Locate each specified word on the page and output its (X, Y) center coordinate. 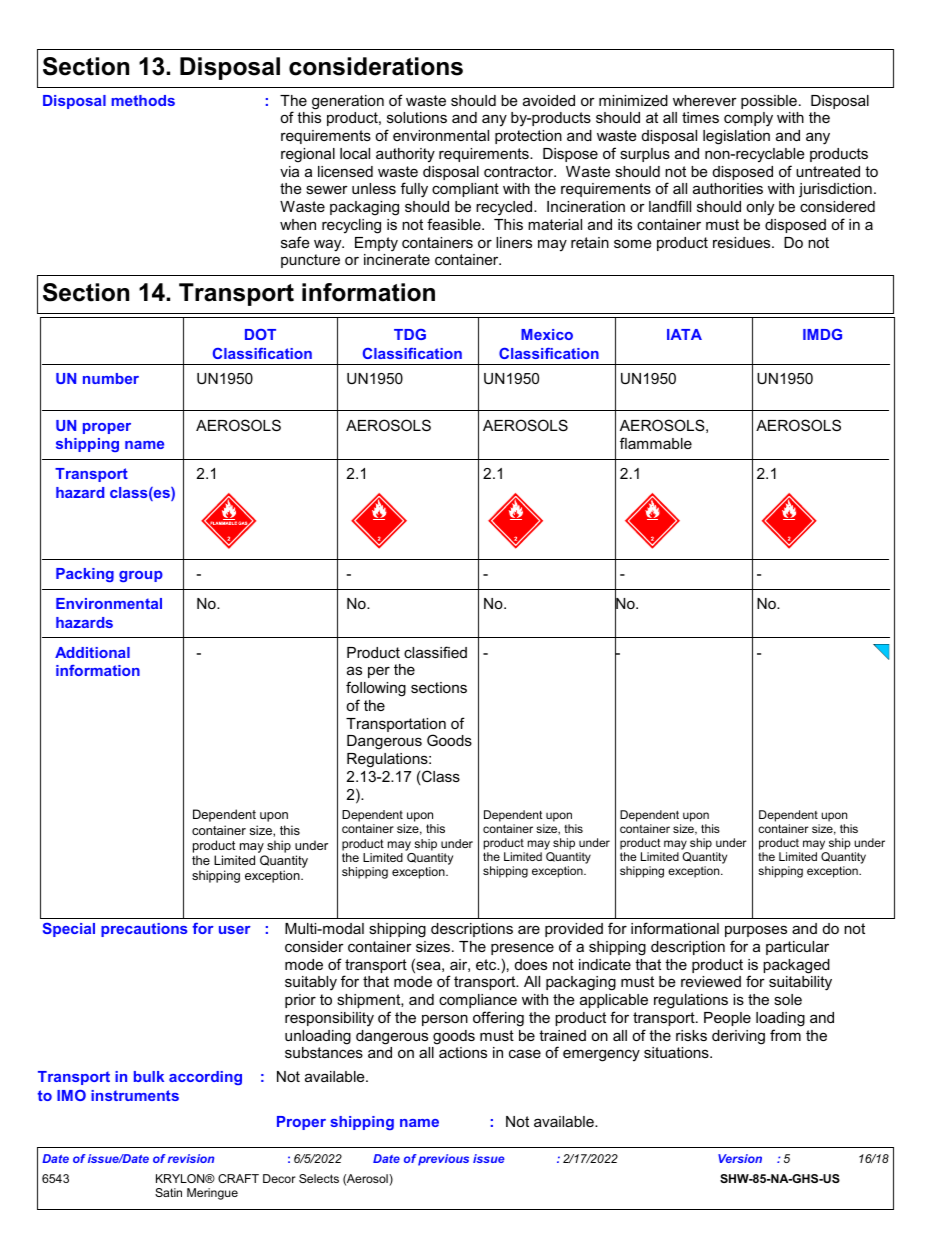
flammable (656, 443)
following (376, 689)
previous (443, 1160)
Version (740, 1158)
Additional (92, 652)
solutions (417, 117)
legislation (736, 137)
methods (143, 100)
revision (191, 1158)
